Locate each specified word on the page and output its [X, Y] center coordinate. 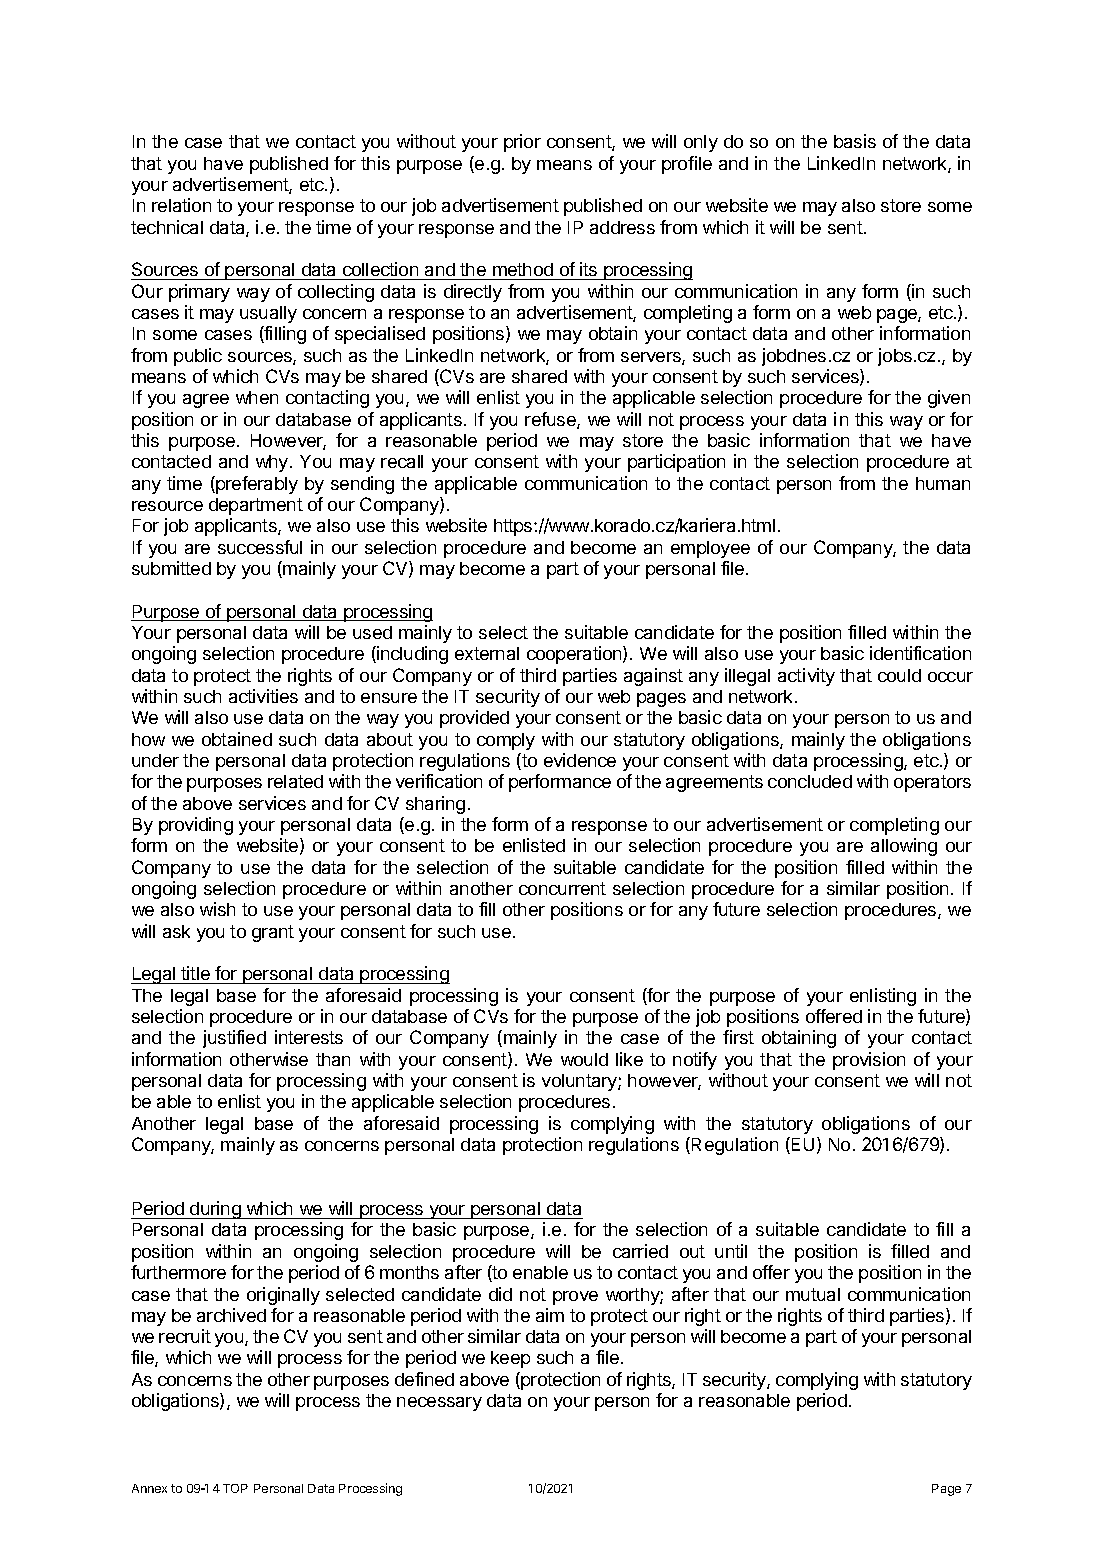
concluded [810, 781]
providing [196, 826]
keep [510, 1359]
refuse [551, 420]
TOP [235, 1488]
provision [869, 1061]
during [215, 1210]
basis [855, 141]
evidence [580, 760]
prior [522, 143]
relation [181, 205]
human [943, 483]
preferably [256, 485]
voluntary [580, 1082]
